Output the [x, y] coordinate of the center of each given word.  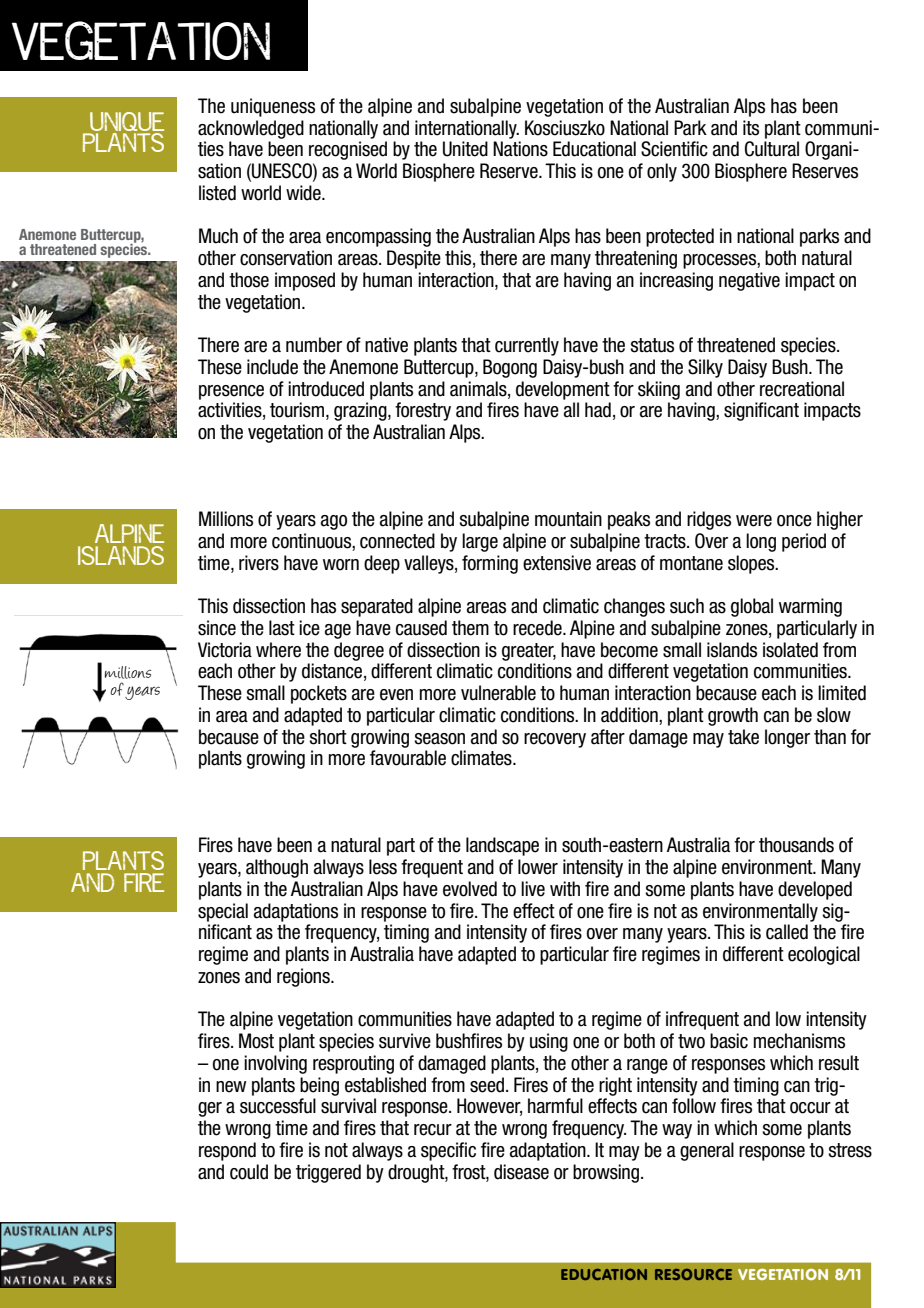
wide [304, 193]
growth [733, 716]
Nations [520, 149]
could [249, 1172]
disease [521, 1172]
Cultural [772, 149]
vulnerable [498, 693]
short [328, 737]
